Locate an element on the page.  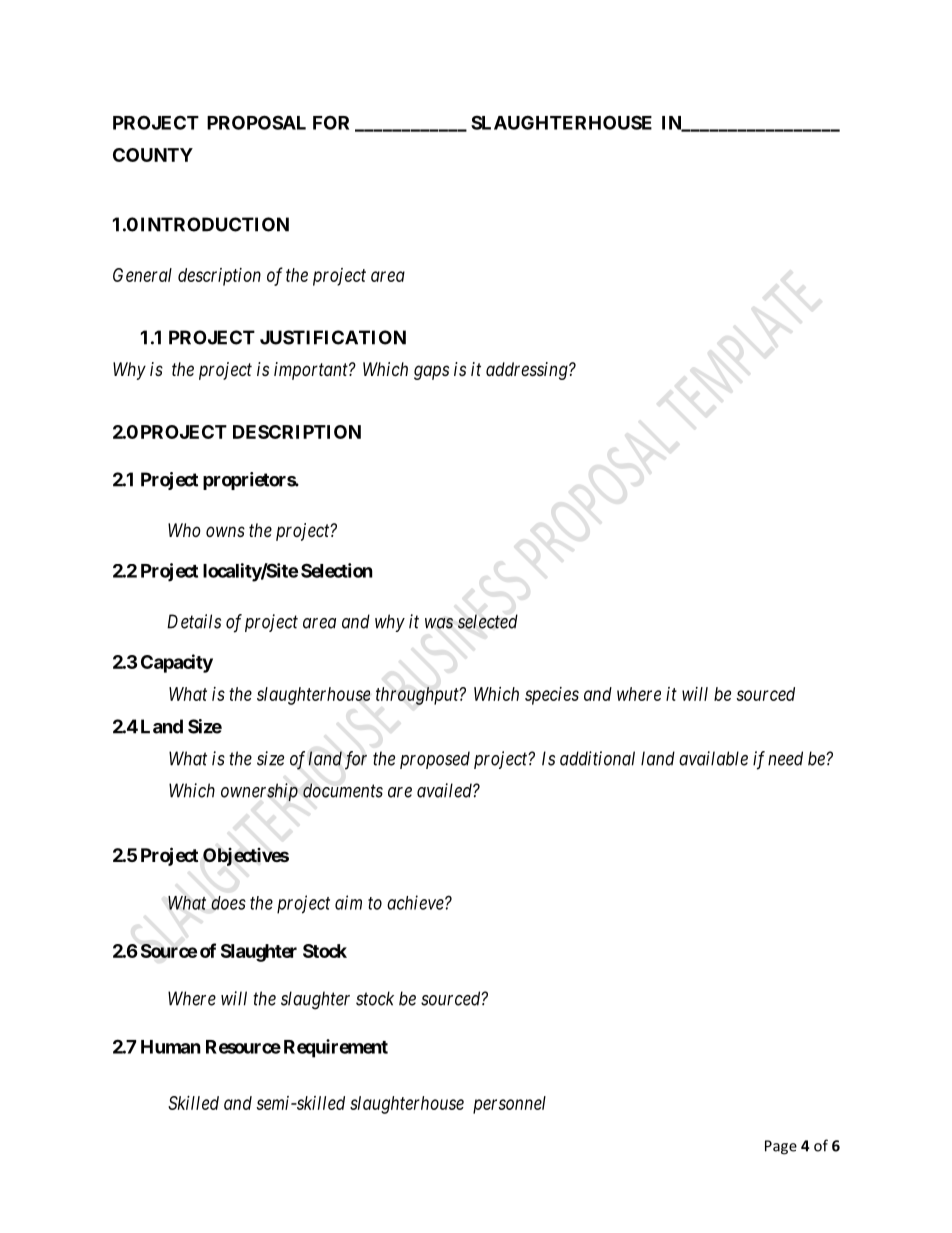
available is located at coordinates (713, 758).
